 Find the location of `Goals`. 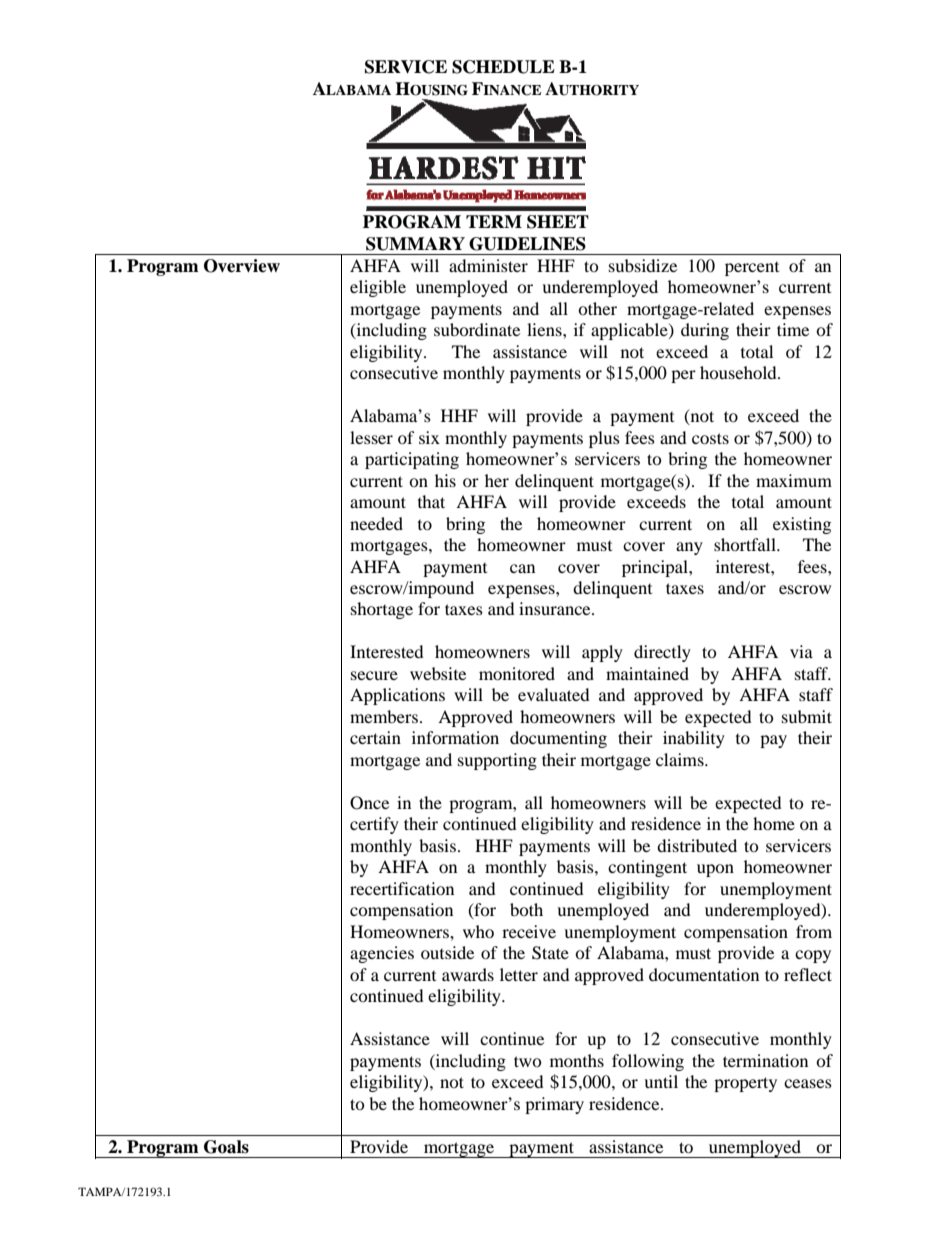

Goals is located at coordinates (226, 1147).
